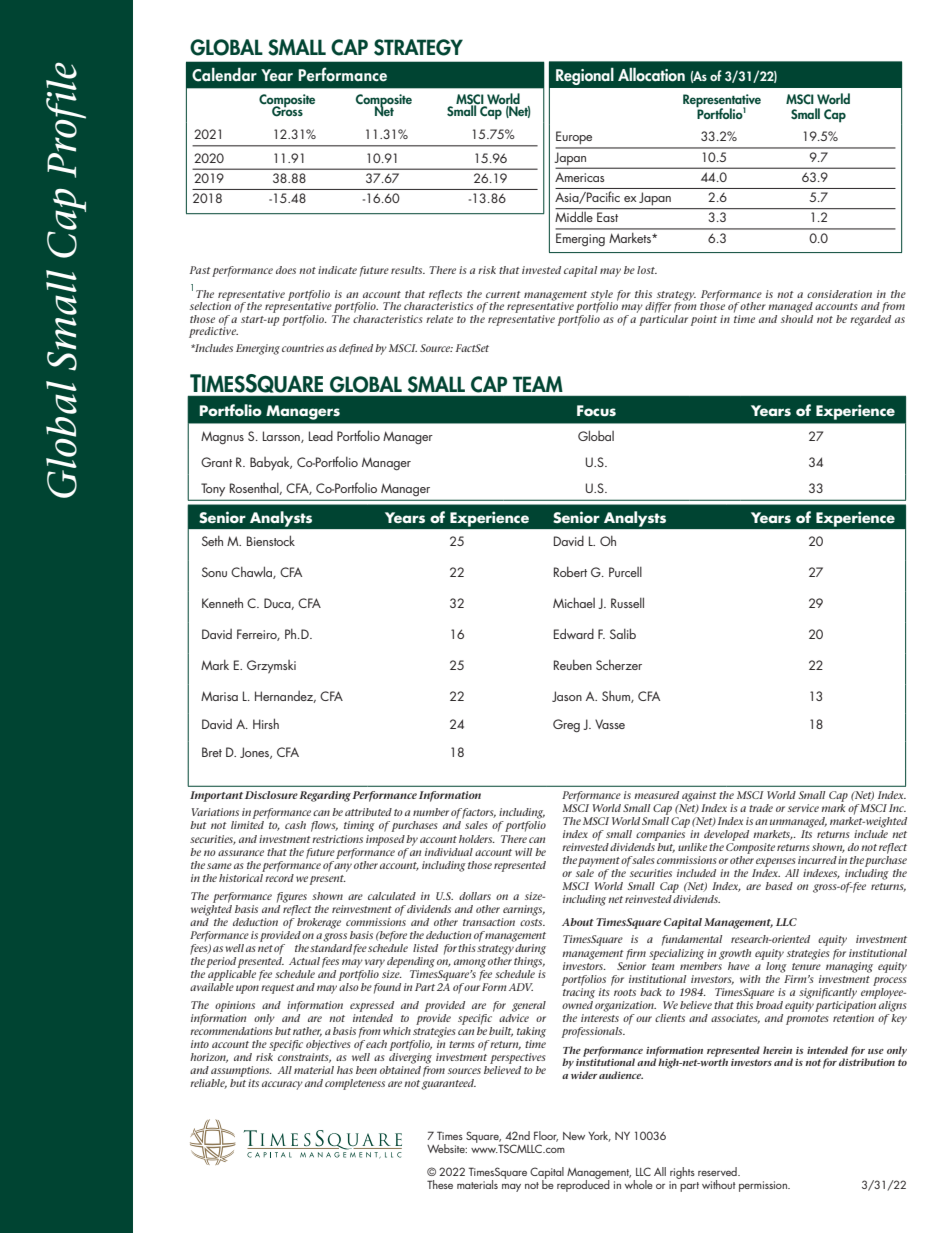 The image size is (952, 1233). What do you see at coordinates (574, 633) in the document?
I see `Edward` at bounding box center [574, 633].
